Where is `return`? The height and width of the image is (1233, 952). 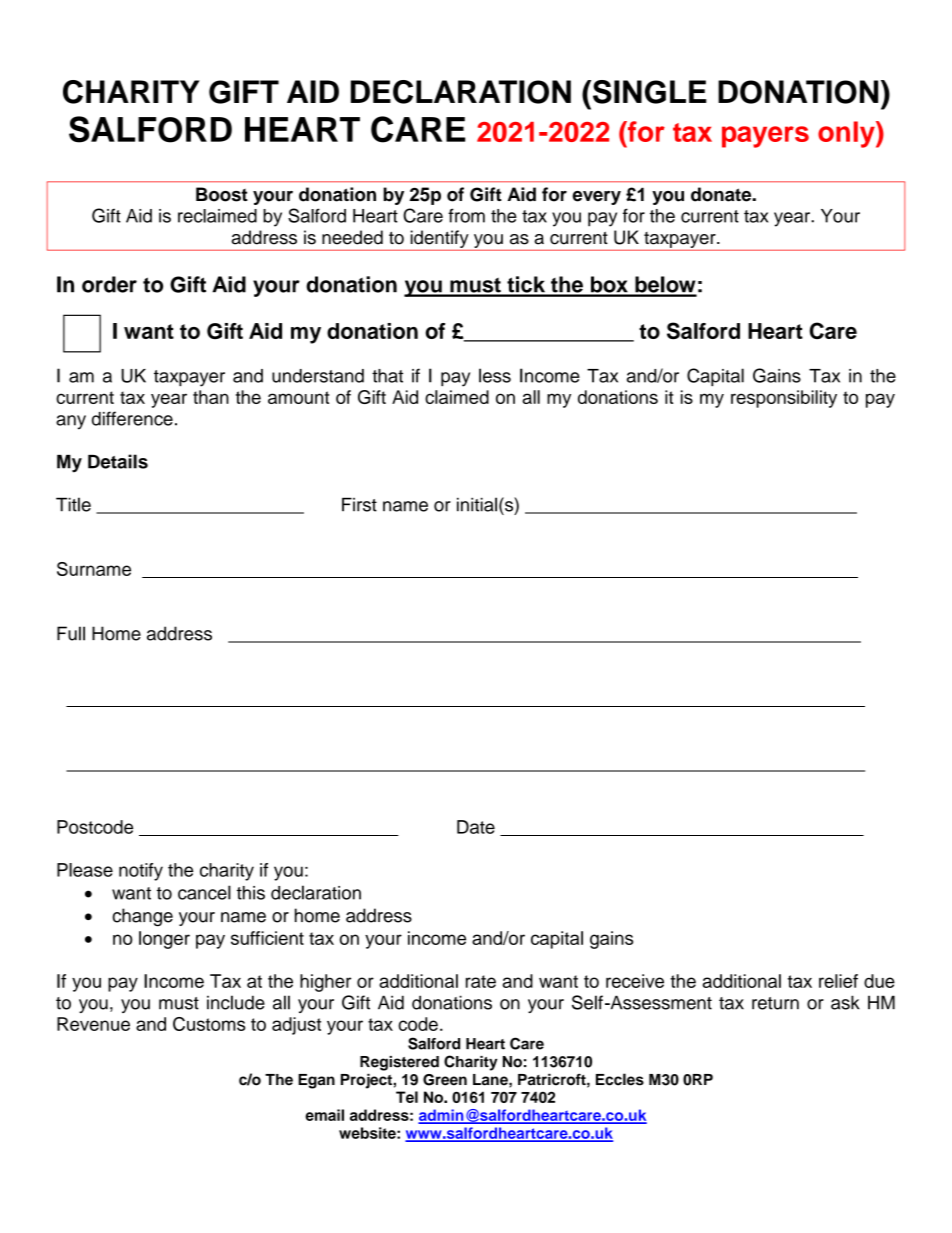
return is located at coordinates (775, 1003).
